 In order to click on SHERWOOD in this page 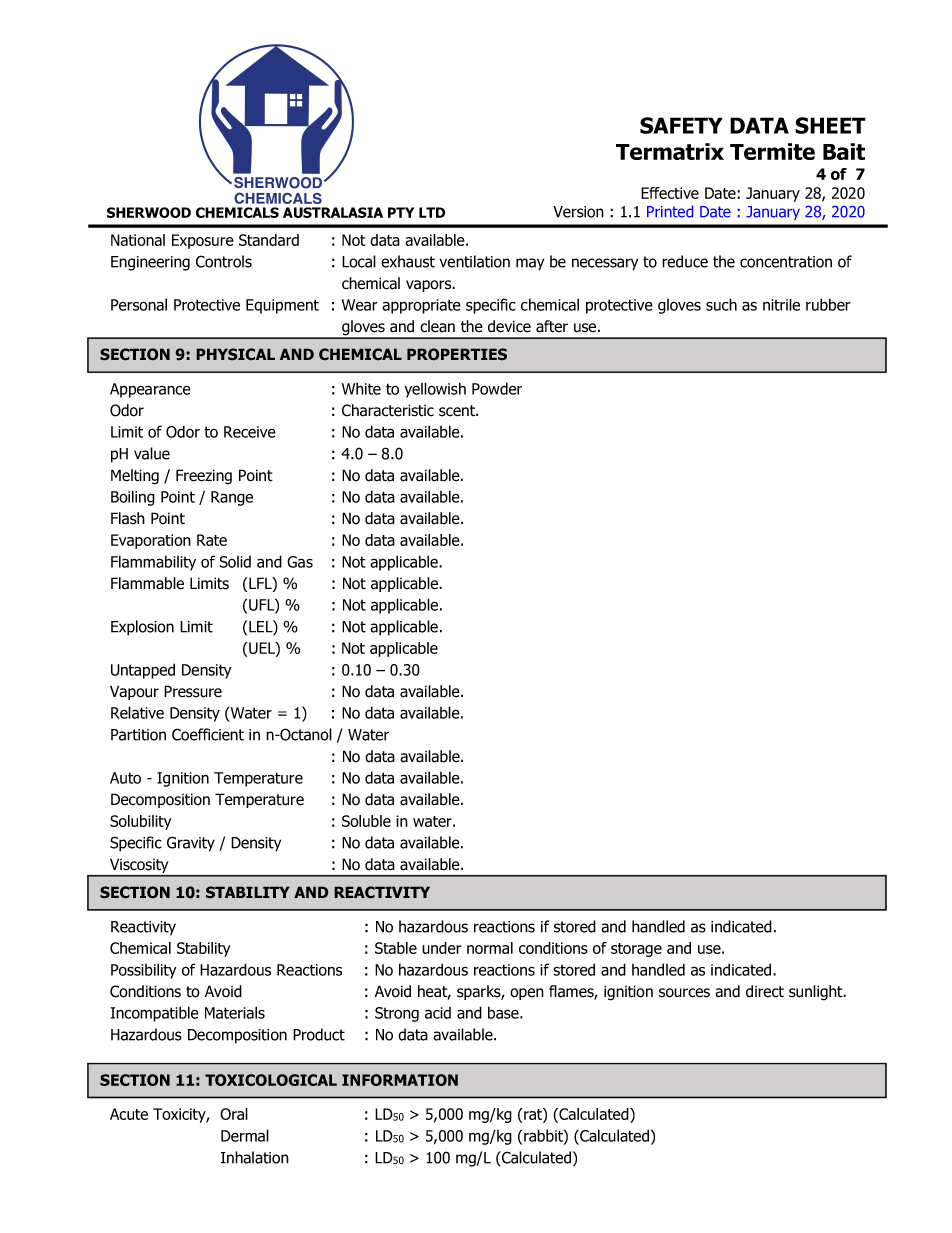, I will do `click(149, 212)`.
